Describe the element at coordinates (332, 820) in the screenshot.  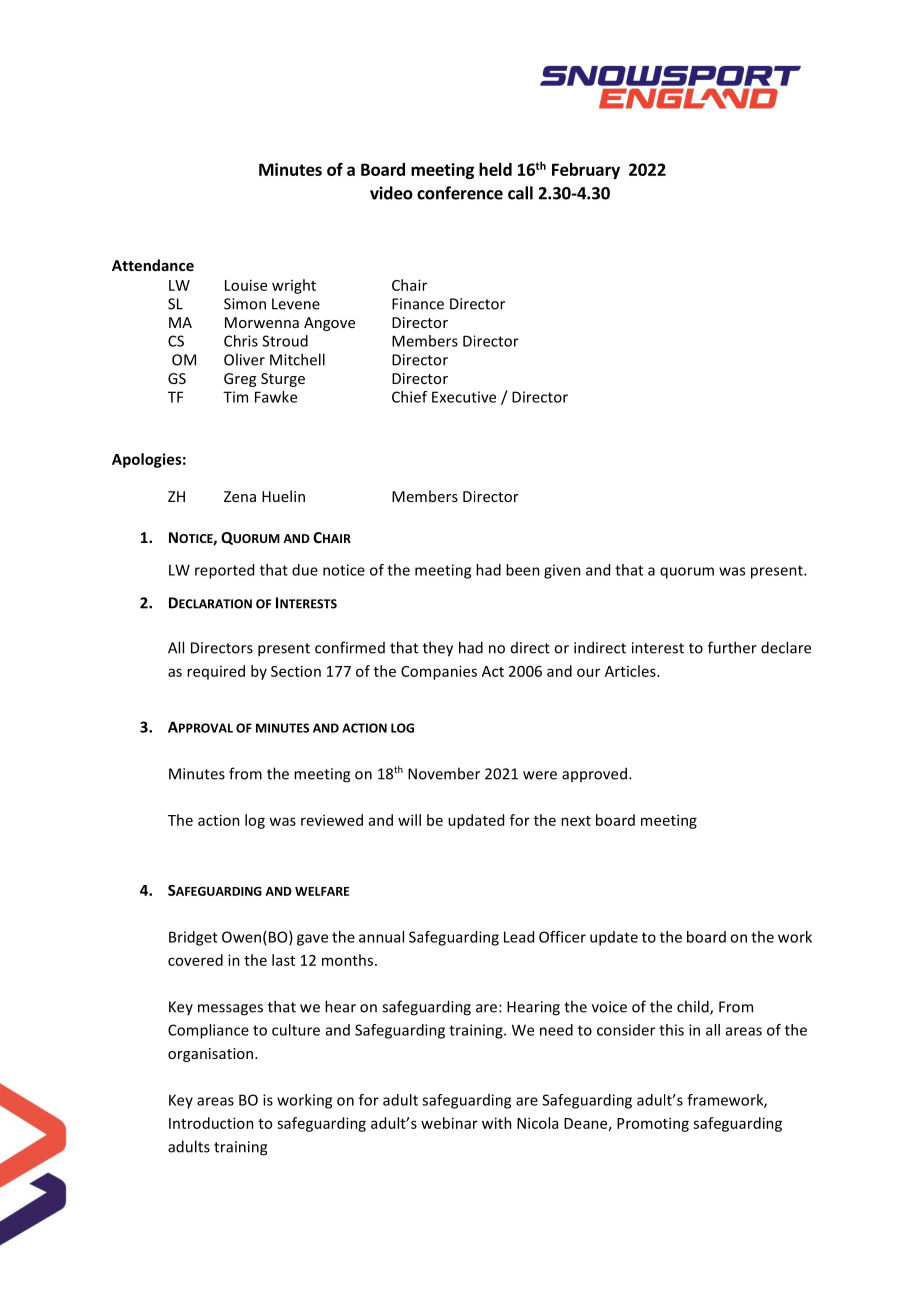
I see `reviewed` at that location.
